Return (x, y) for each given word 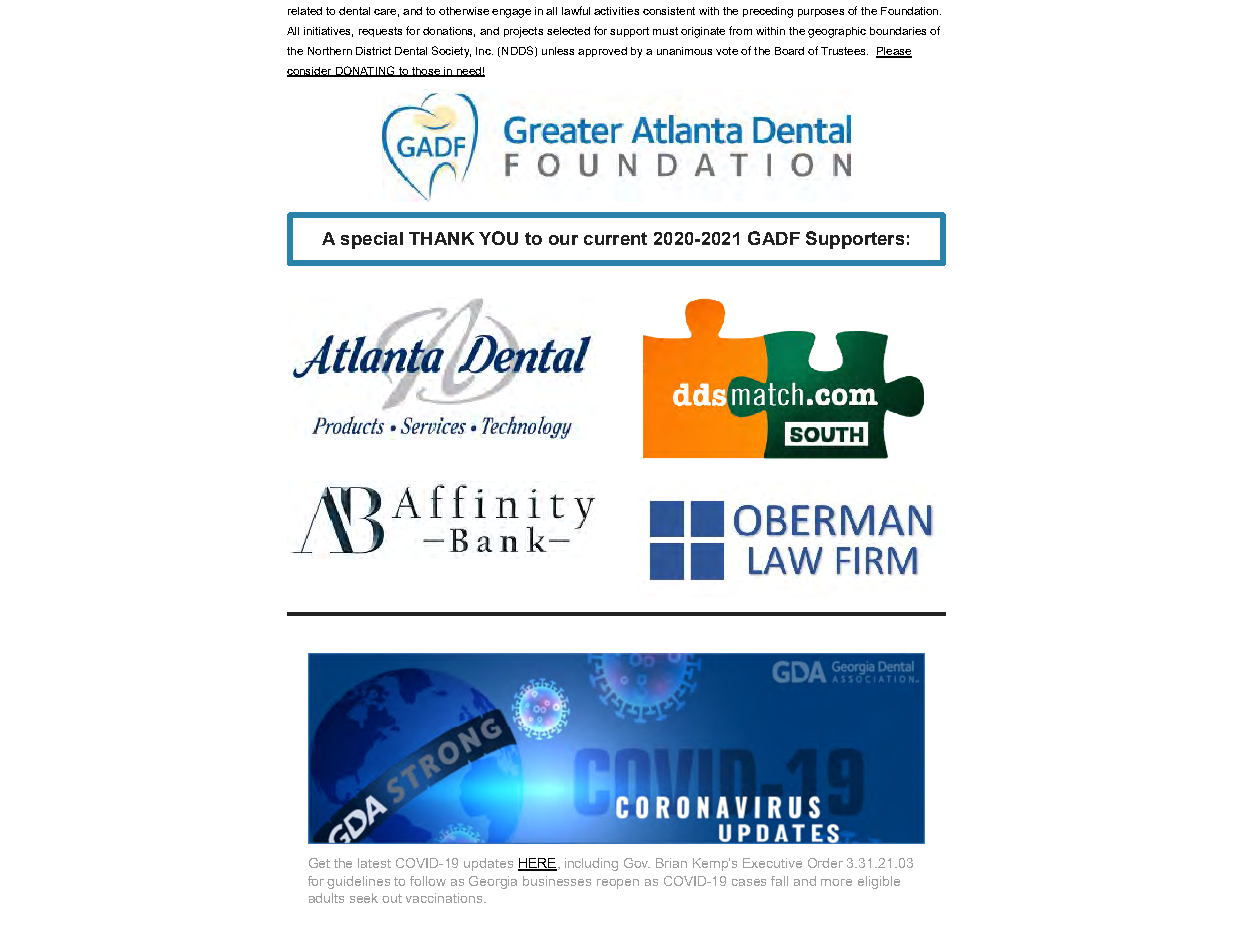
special (372, 240)
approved (602, 52)
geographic (837, 32)
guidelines (358, 882)
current (615, 238)
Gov (637, 863)
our (563, 240)
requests (380, 32)
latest (374, 863)
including (591, 864)
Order (825, 863)
